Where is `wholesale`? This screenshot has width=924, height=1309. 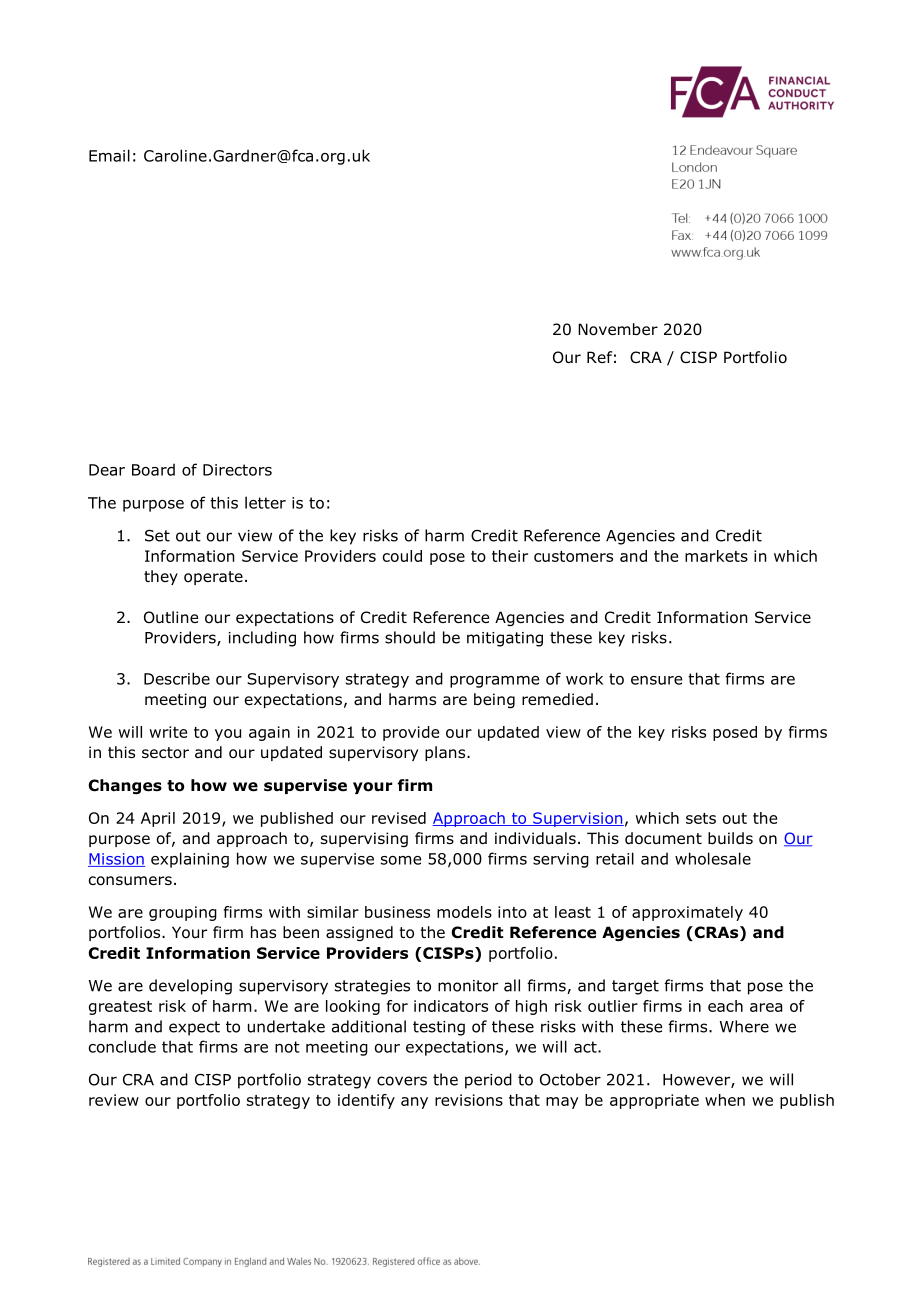 wholesale is located at coordinates (713, 858).
